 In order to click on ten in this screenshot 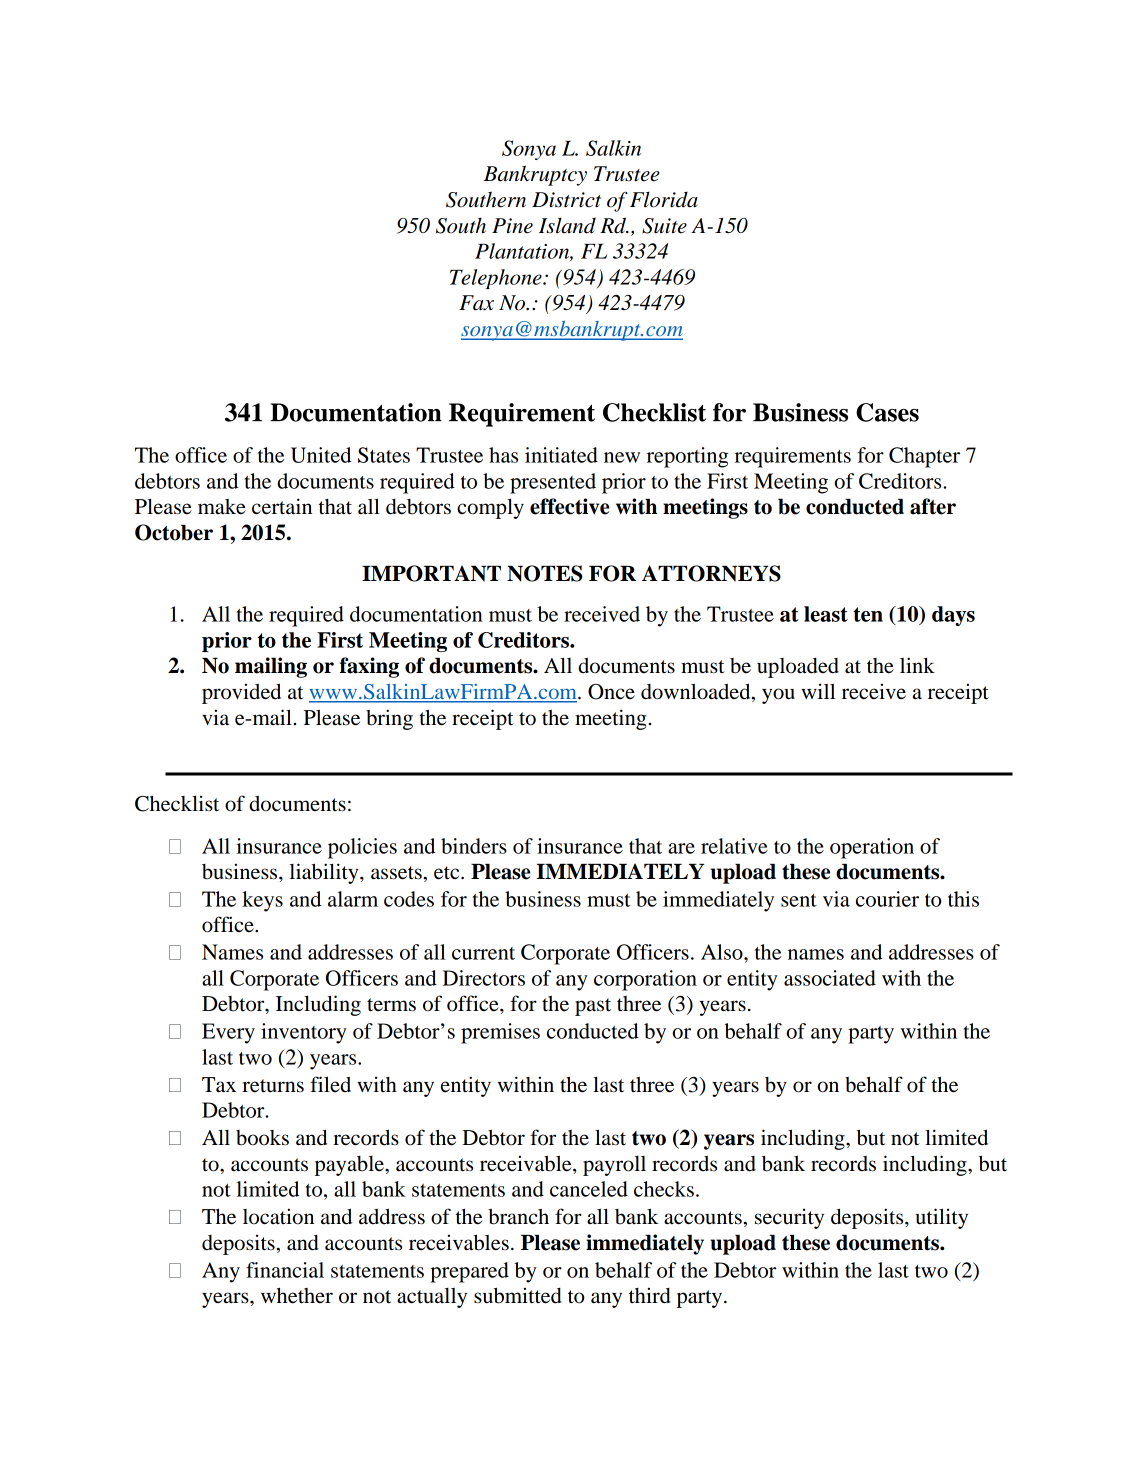, I will do `click(868, 614)`.
